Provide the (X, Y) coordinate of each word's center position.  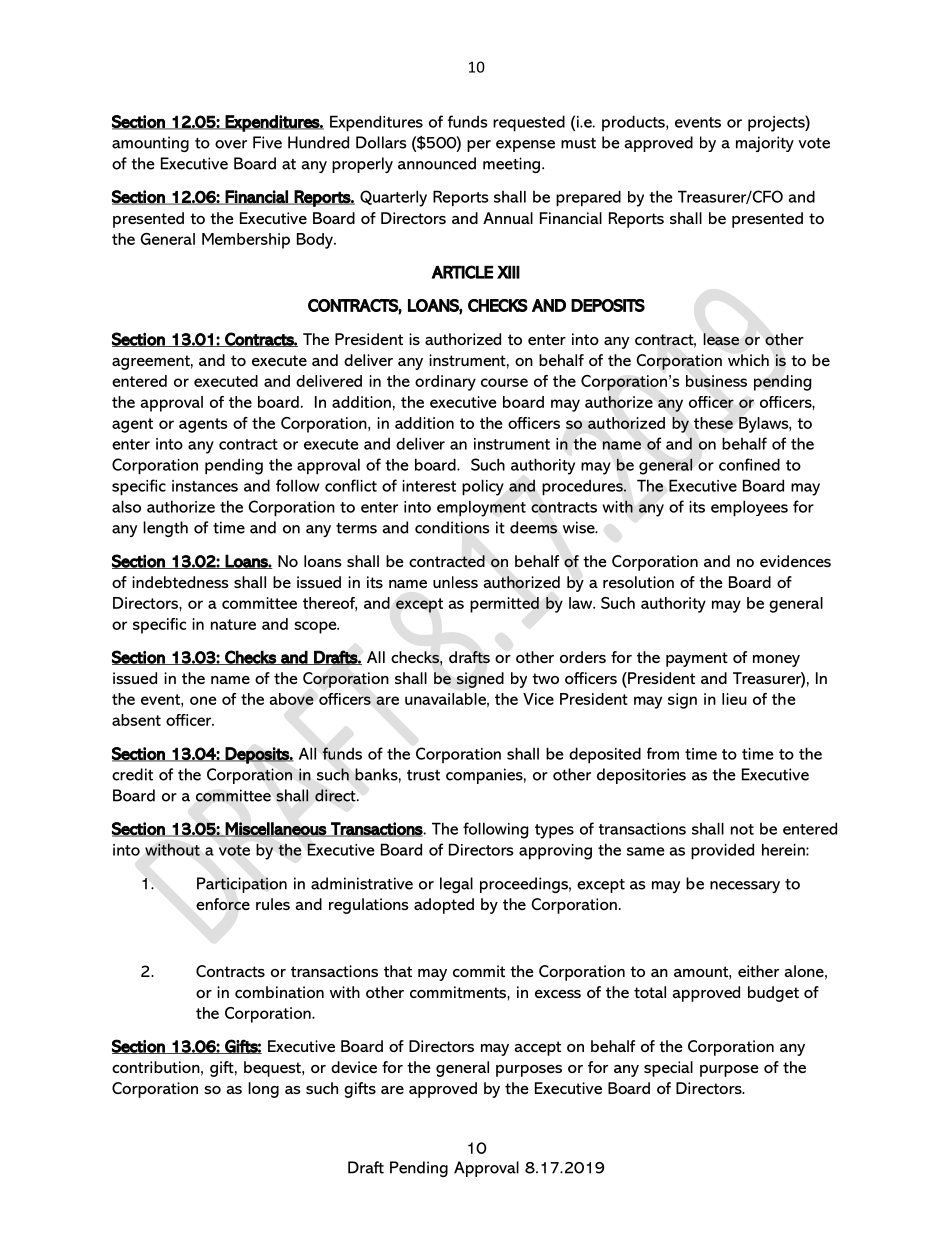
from (663, 753)
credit (132, 774)
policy (483, 487)
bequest (273, 1069)
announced (437, 163)
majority (765, 144)
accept (537, 1048)
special (668, 1069)
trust (423, 775)
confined (749, 464)
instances (205, 486)
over (231, 144)
